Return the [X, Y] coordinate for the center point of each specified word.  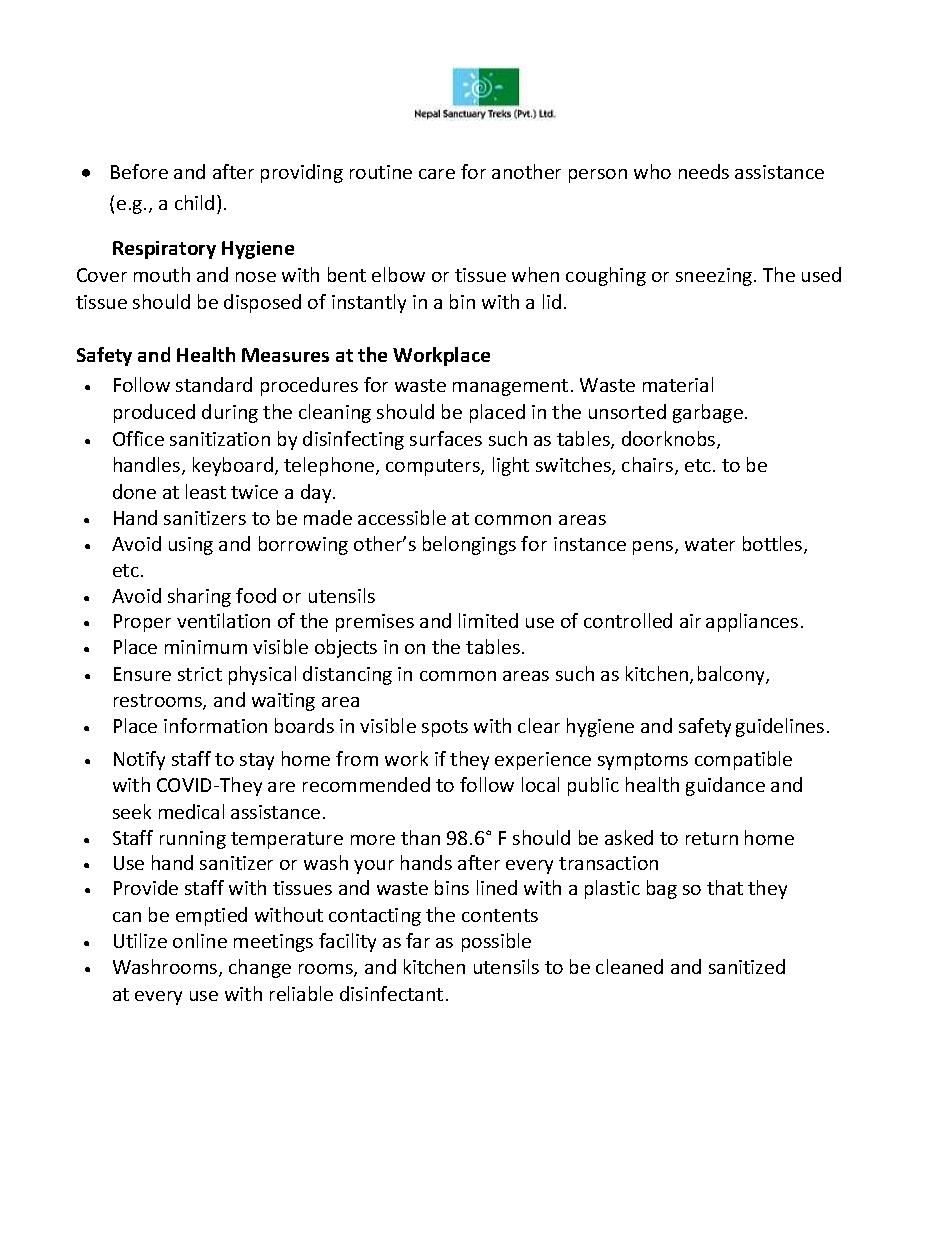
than [420, 837]
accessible [402, 517]
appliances [752, 622]
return [712, 838]
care [437, 174]
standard [214, 384]
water [710, 544]
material [678, 384]
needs [704, 171]
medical [191, 811]
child [194, 202]
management [510, 387]
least [206, 491]
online [200, 940]
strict [200, 674]
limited [488, 620]
